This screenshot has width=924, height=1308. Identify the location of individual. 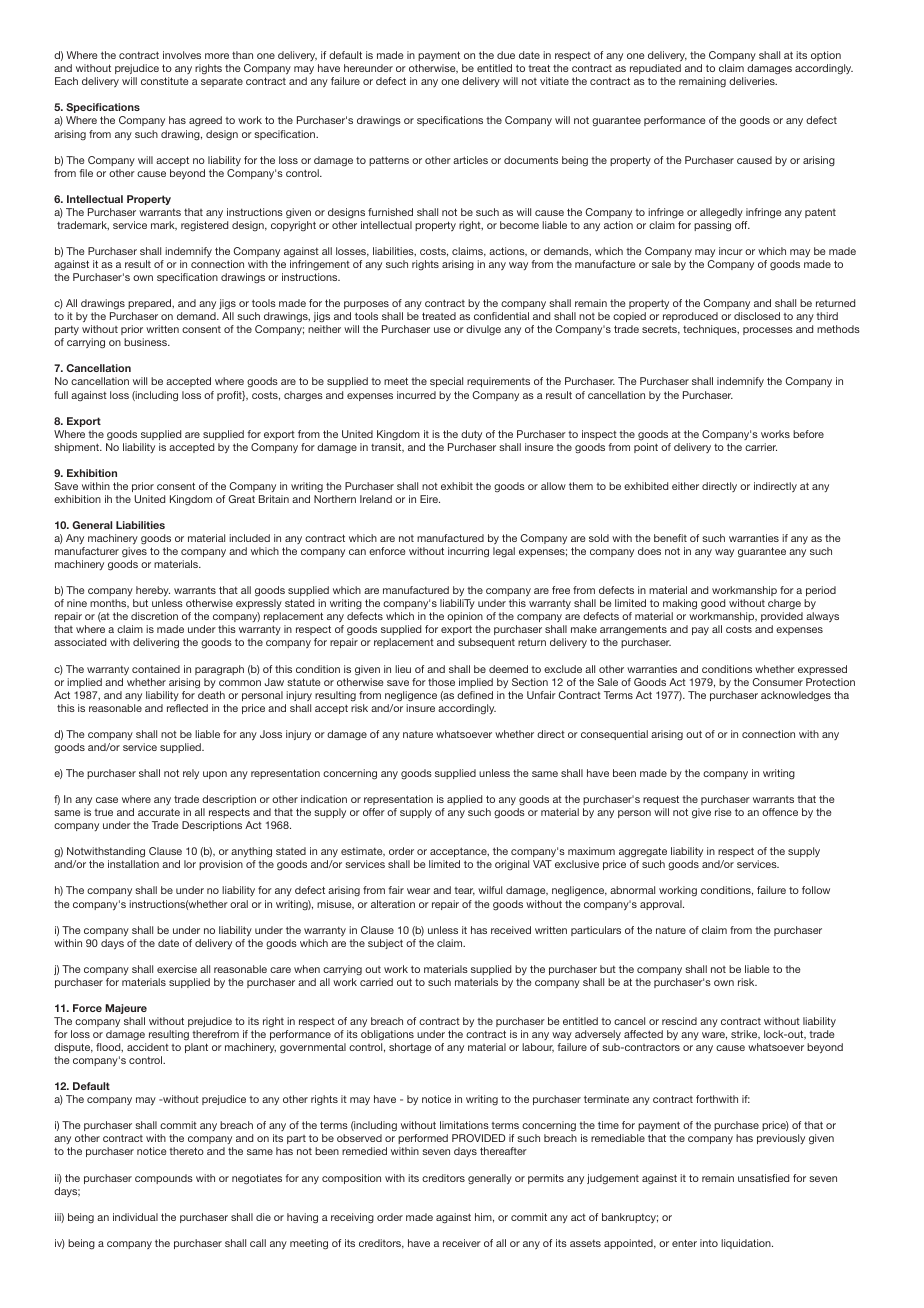
(135, 1217).
